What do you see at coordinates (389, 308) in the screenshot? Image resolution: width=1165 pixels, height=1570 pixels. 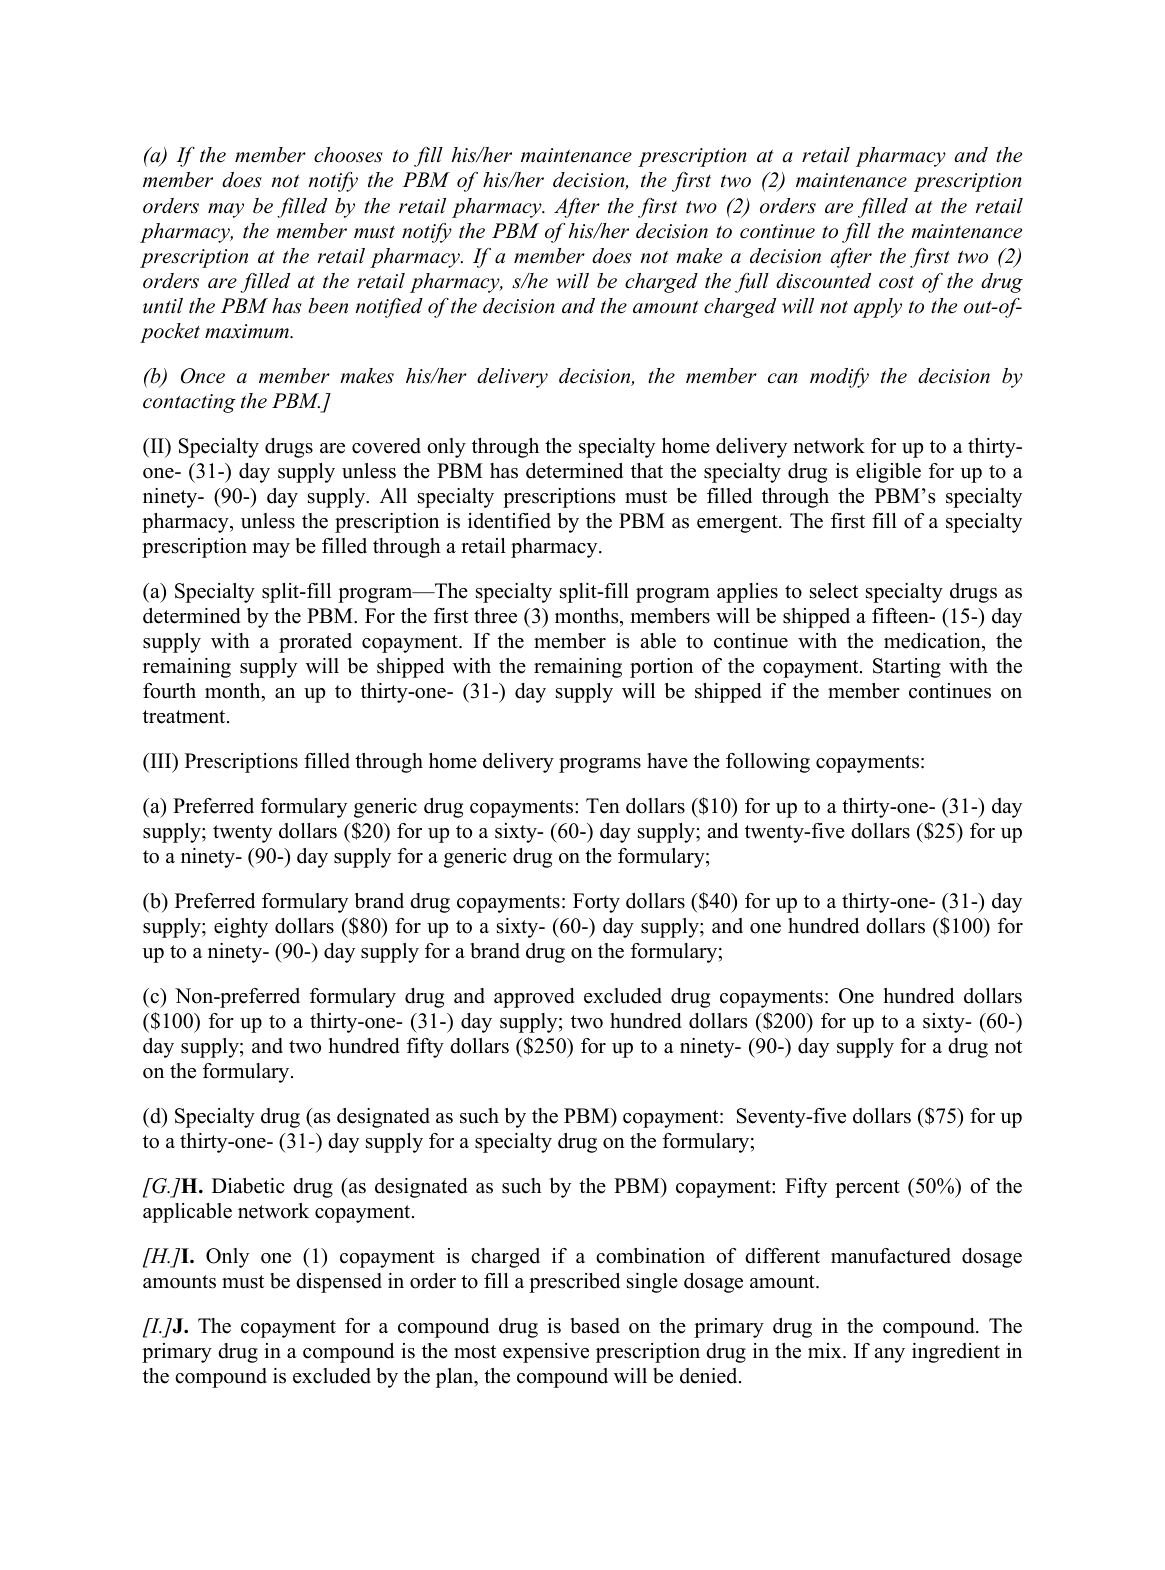 I see `notified` at bounding box center [389, 308].
